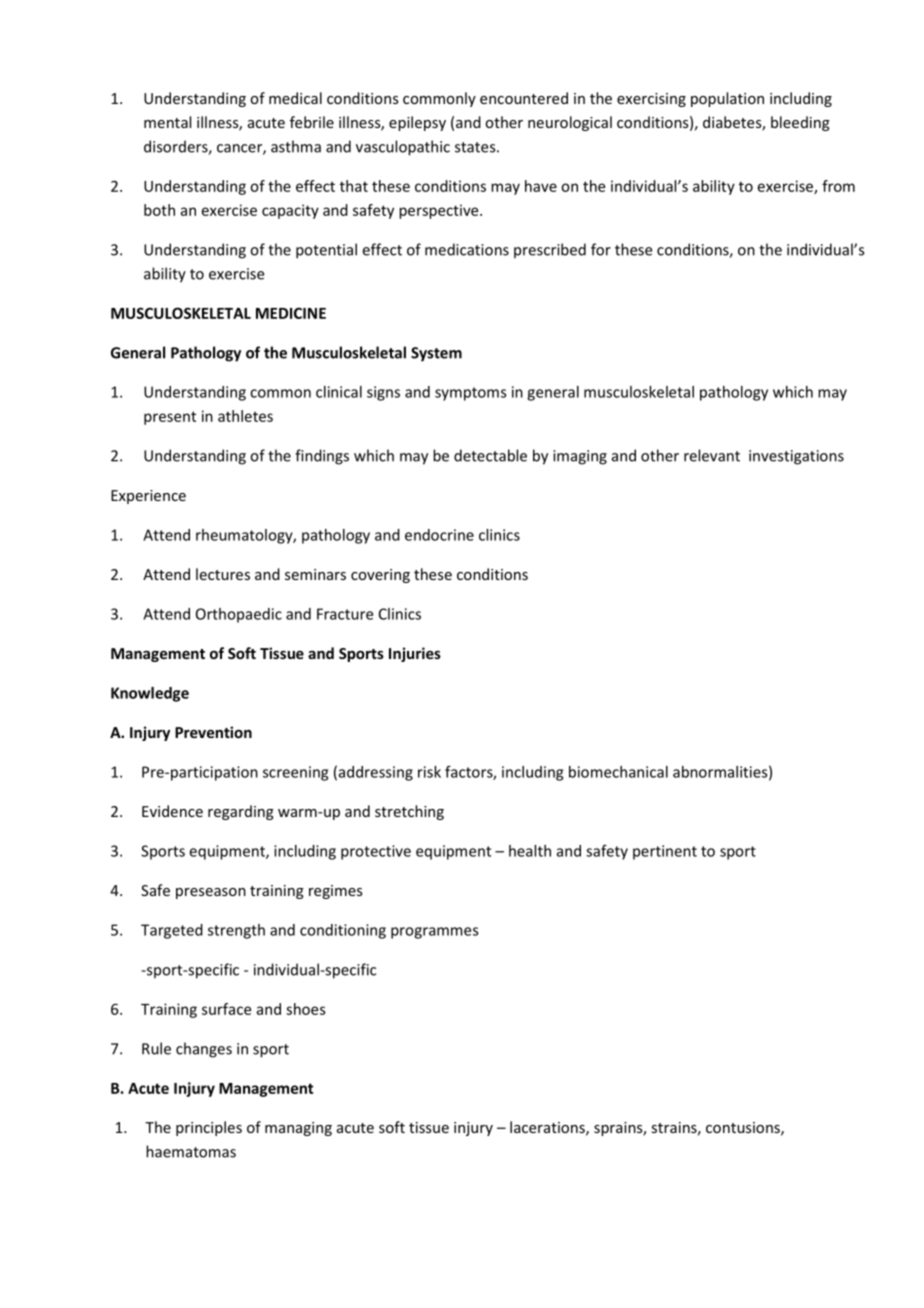 Image resolution: width=924 pixels, height=1308 pixels. I want to click on pertinent, so click(665, 852).
